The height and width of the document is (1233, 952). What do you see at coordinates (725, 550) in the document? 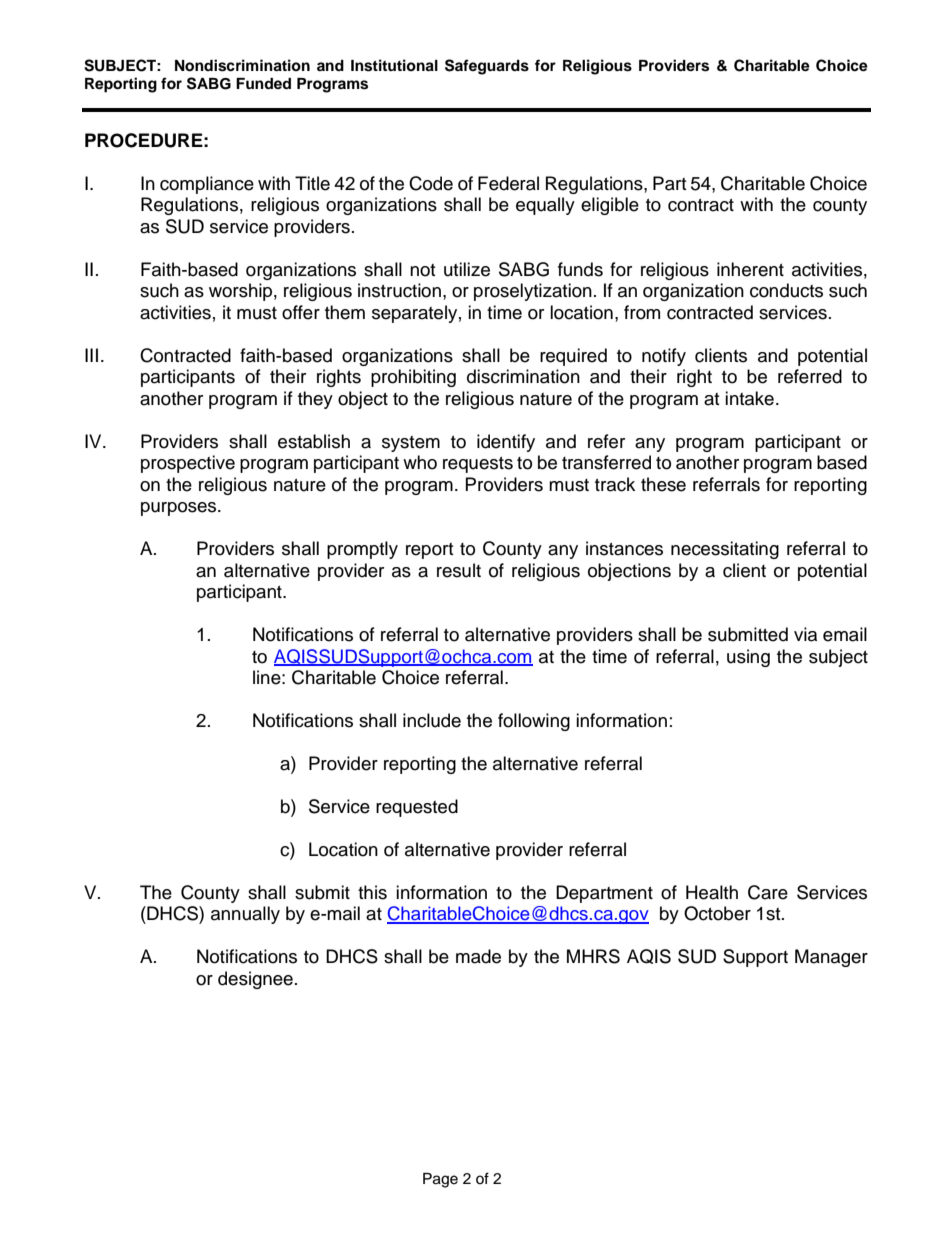
I see `necessitating` at bounding box center [725, 550].
